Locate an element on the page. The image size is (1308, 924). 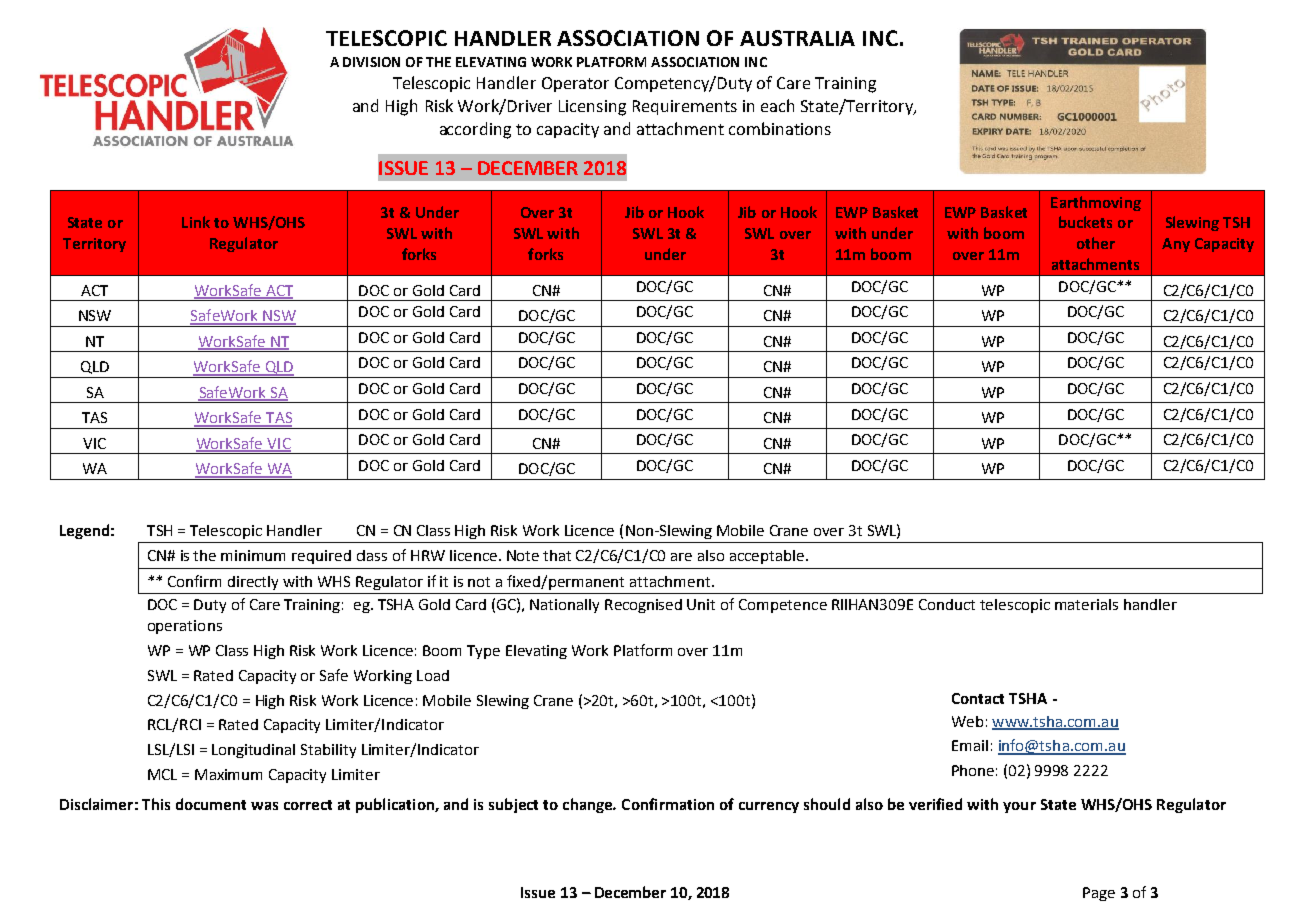
DIVISION is located at coordinates (371, 62).
